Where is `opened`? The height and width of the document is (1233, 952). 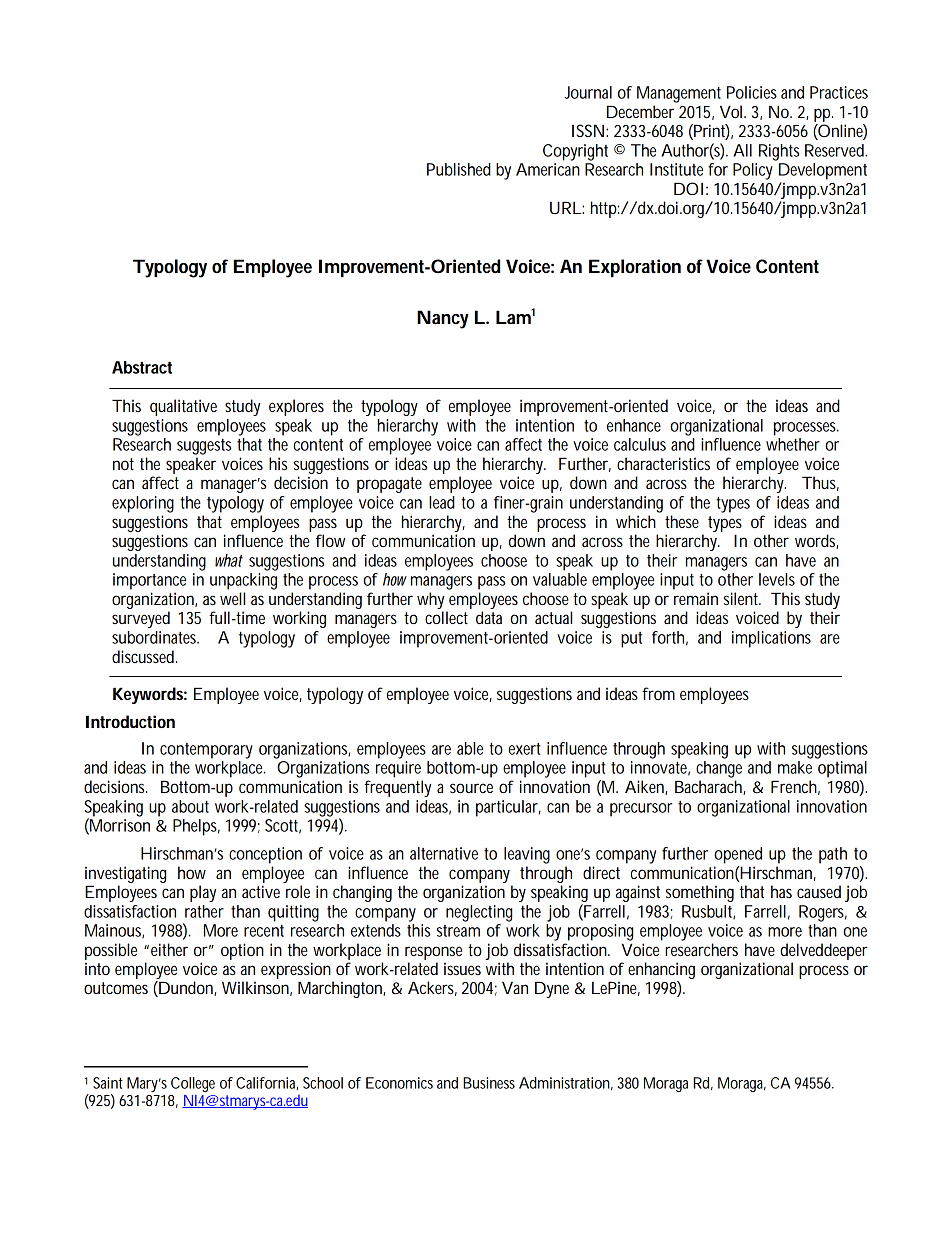
opened is located at coordinates (738, 855).
